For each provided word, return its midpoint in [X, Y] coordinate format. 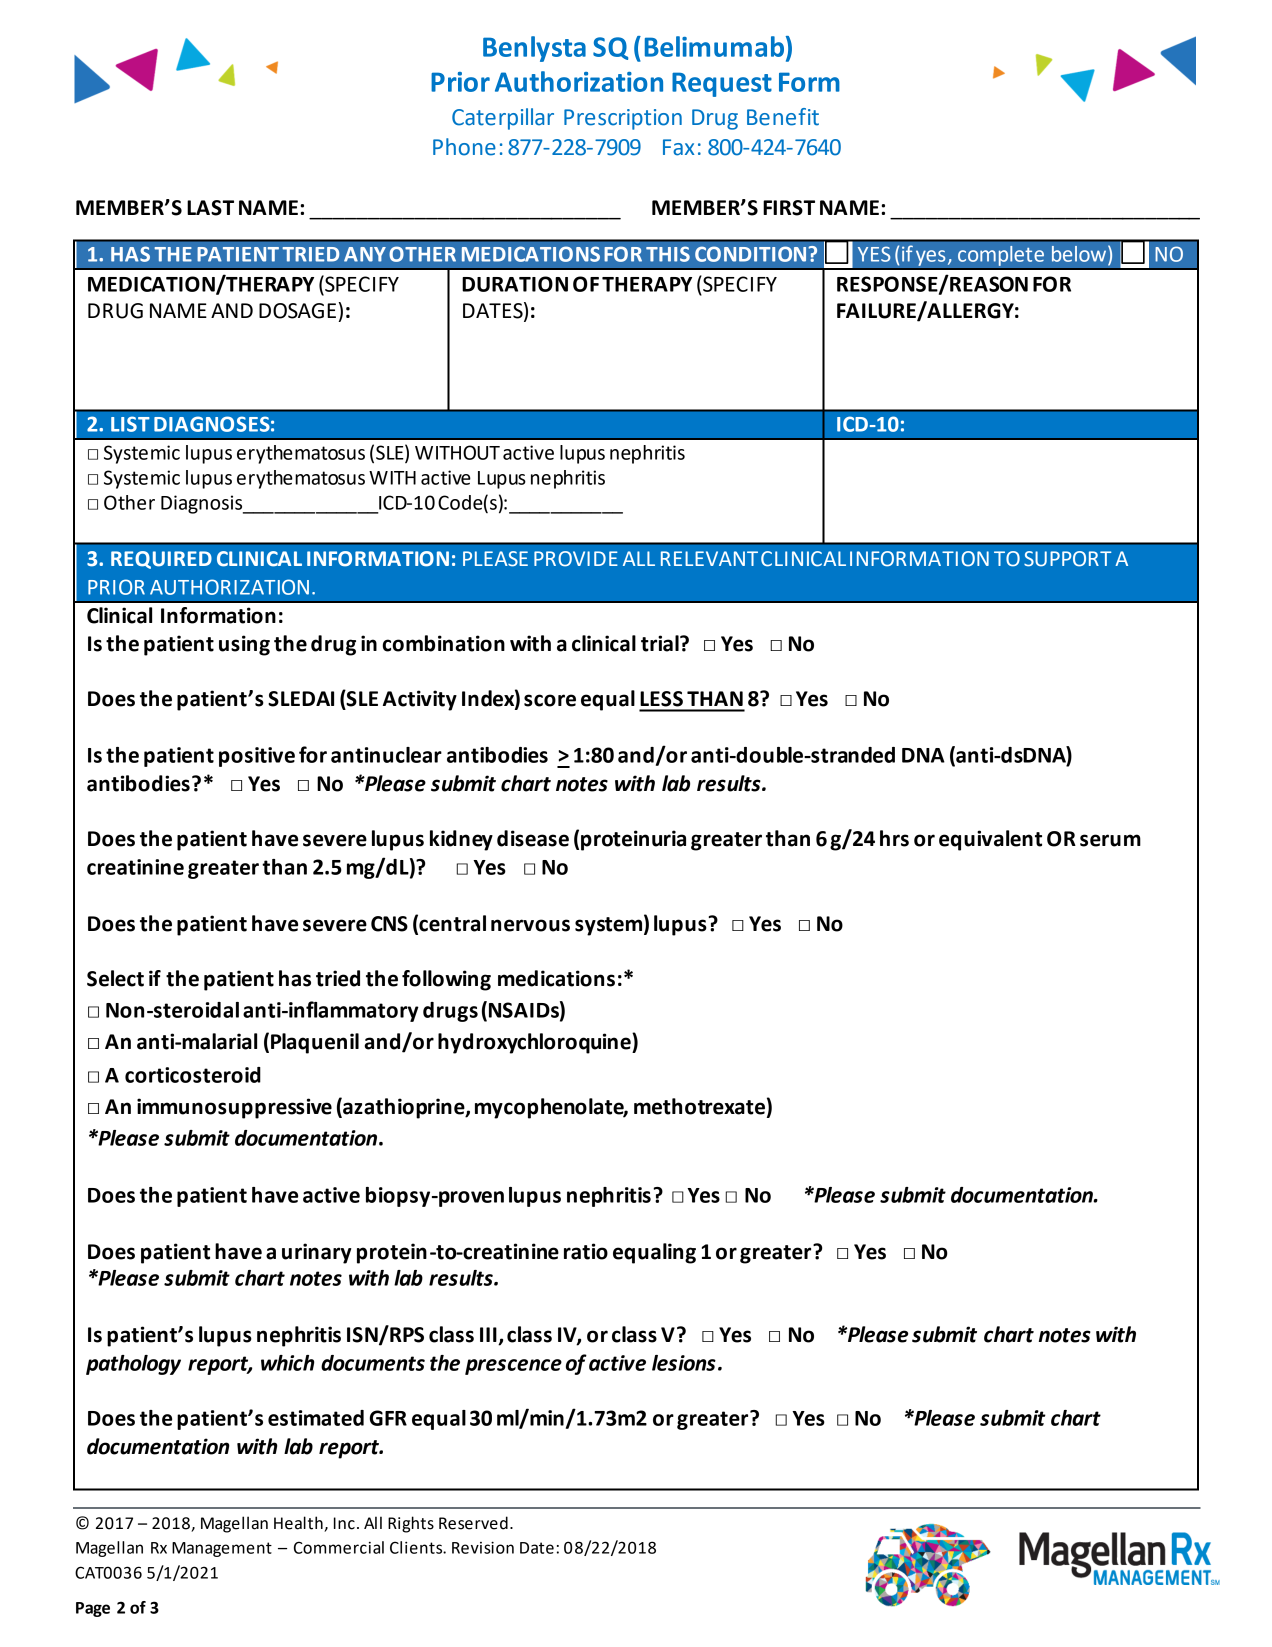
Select [115, 978]
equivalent [990, 840]
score [550, 700]
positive [257, 757]
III [489, 1336]
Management [222, 1549]
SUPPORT [1067, 559]
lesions [684, 1363]
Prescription [623, 119]
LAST [210, 208]
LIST [130, 424]
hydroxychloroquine [535, 1043]
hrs [894, 838]
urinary [317, 1253]
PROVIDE [576, 559]
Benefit [783, 117]
